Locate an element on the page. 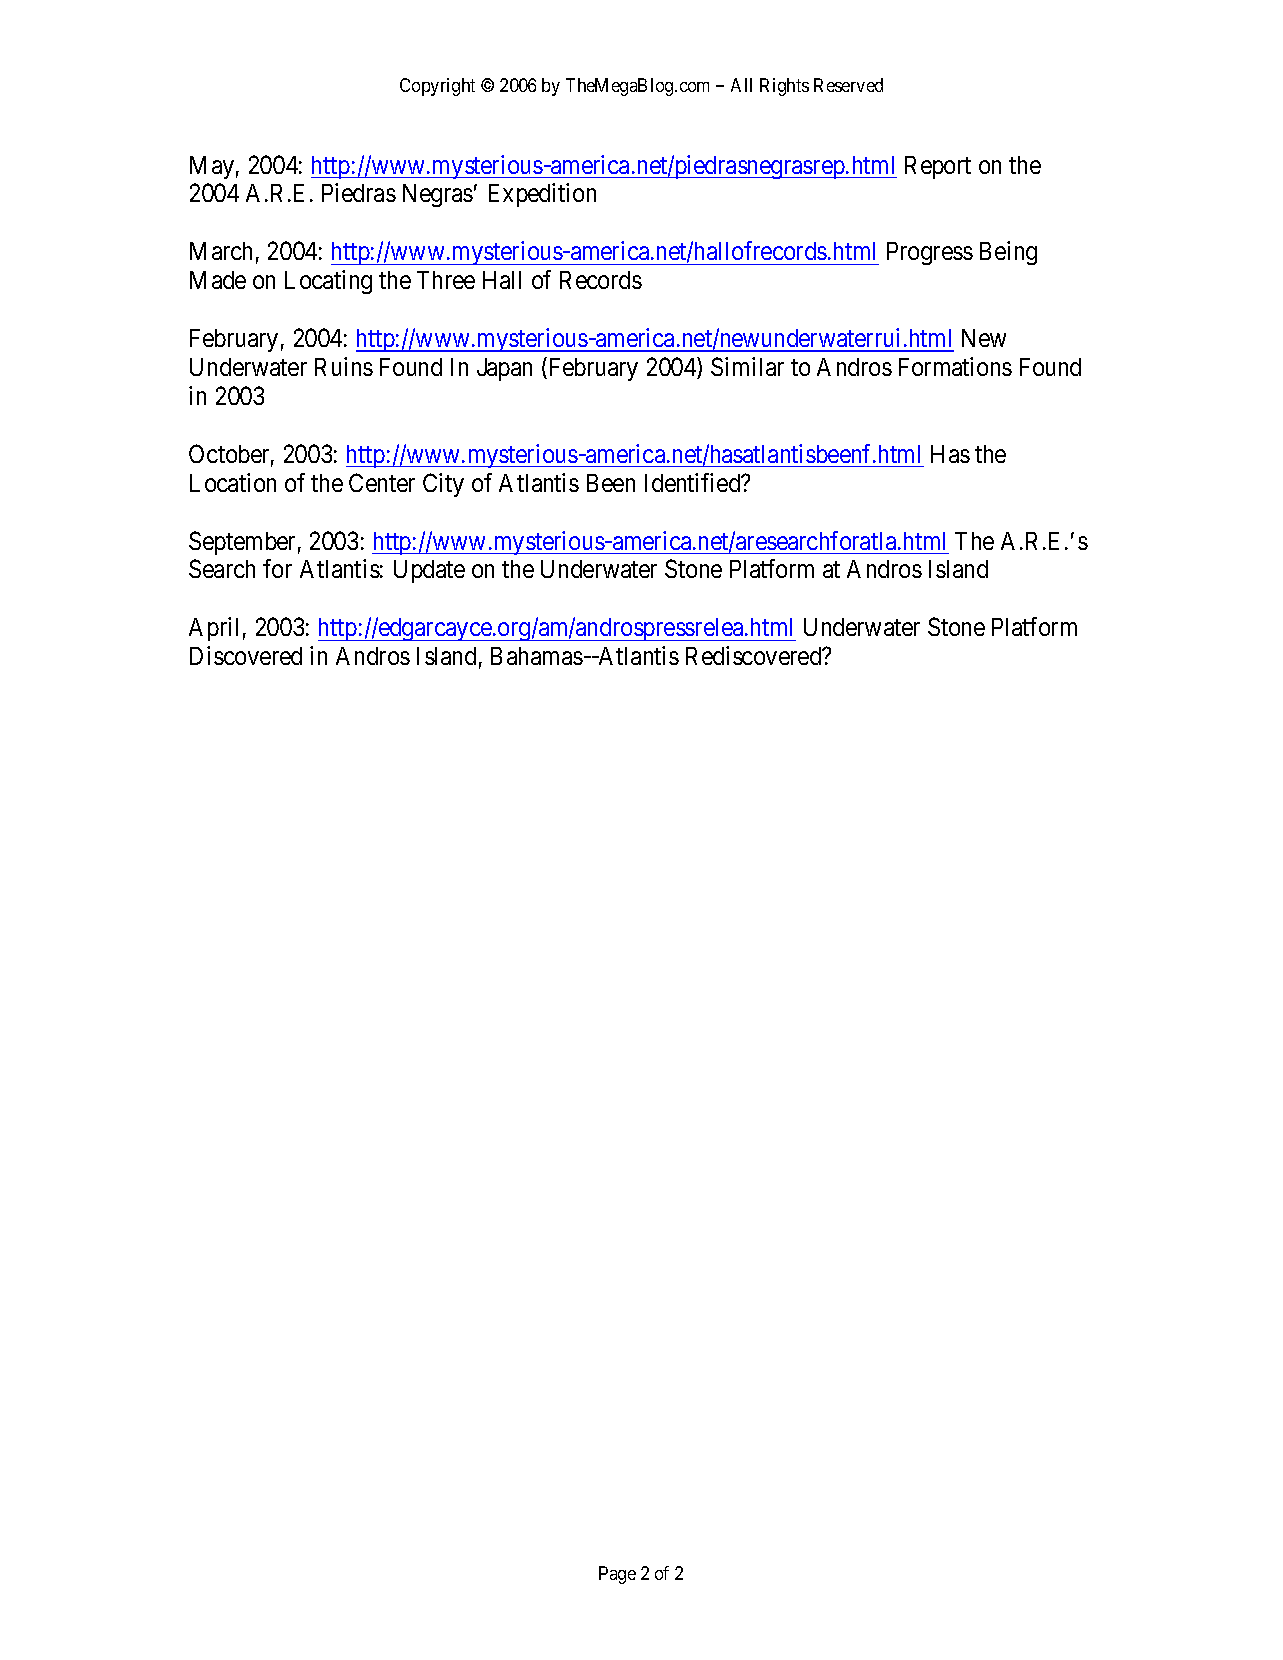 The width and height of the page is (1283, 1660). Identified is located at coordinates (694, 482).
